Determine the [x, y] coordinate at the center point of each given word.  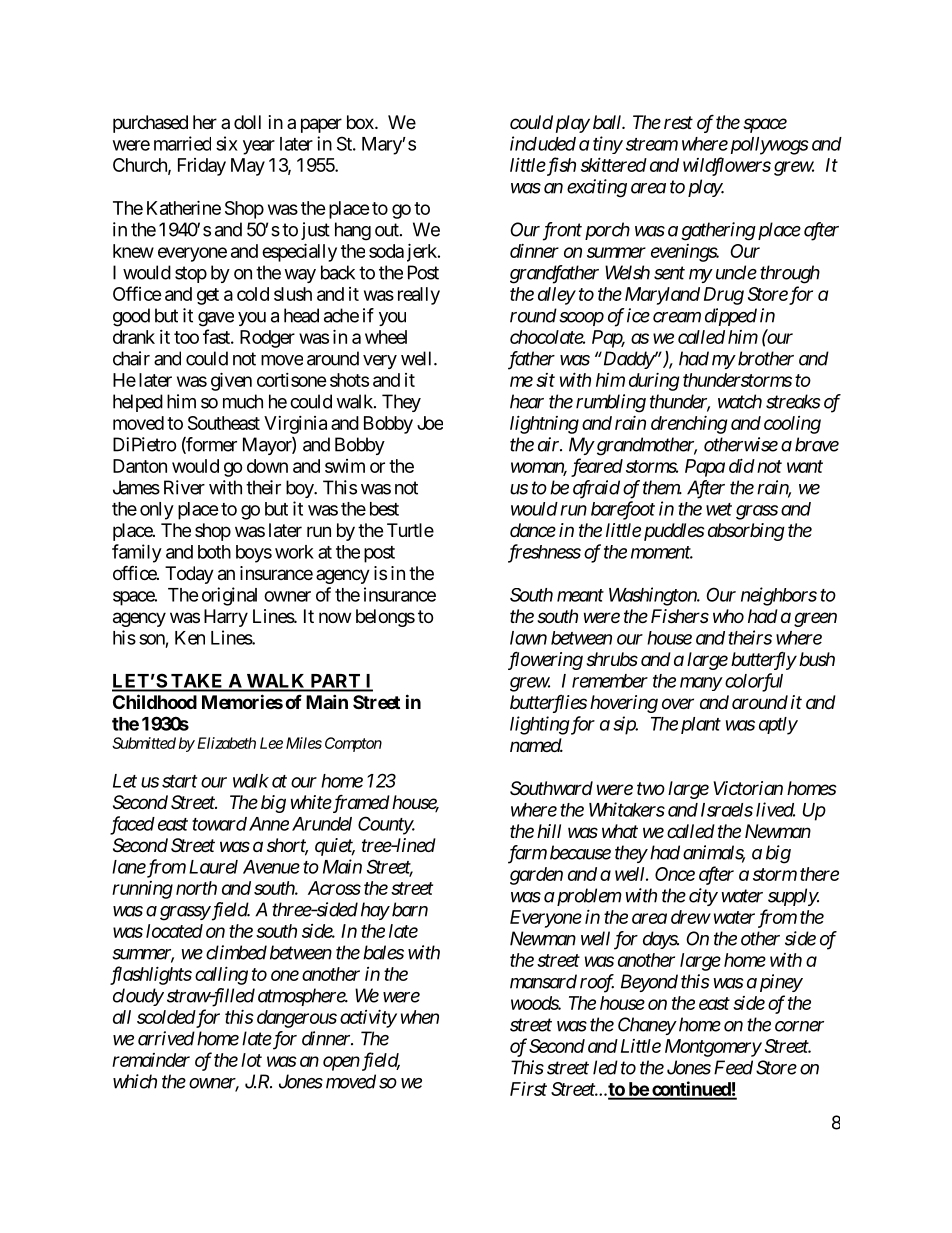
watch [740, 401]
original [229, 596]
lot [251, 1060]
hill [549, 831]
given [231, 381]
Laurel [213, 867]
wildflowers [727, 166]
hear [527, 401]
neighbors [779, 596]
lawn [528, 638]
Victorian [748, 788]
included [543, 143]
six [227, 143]
